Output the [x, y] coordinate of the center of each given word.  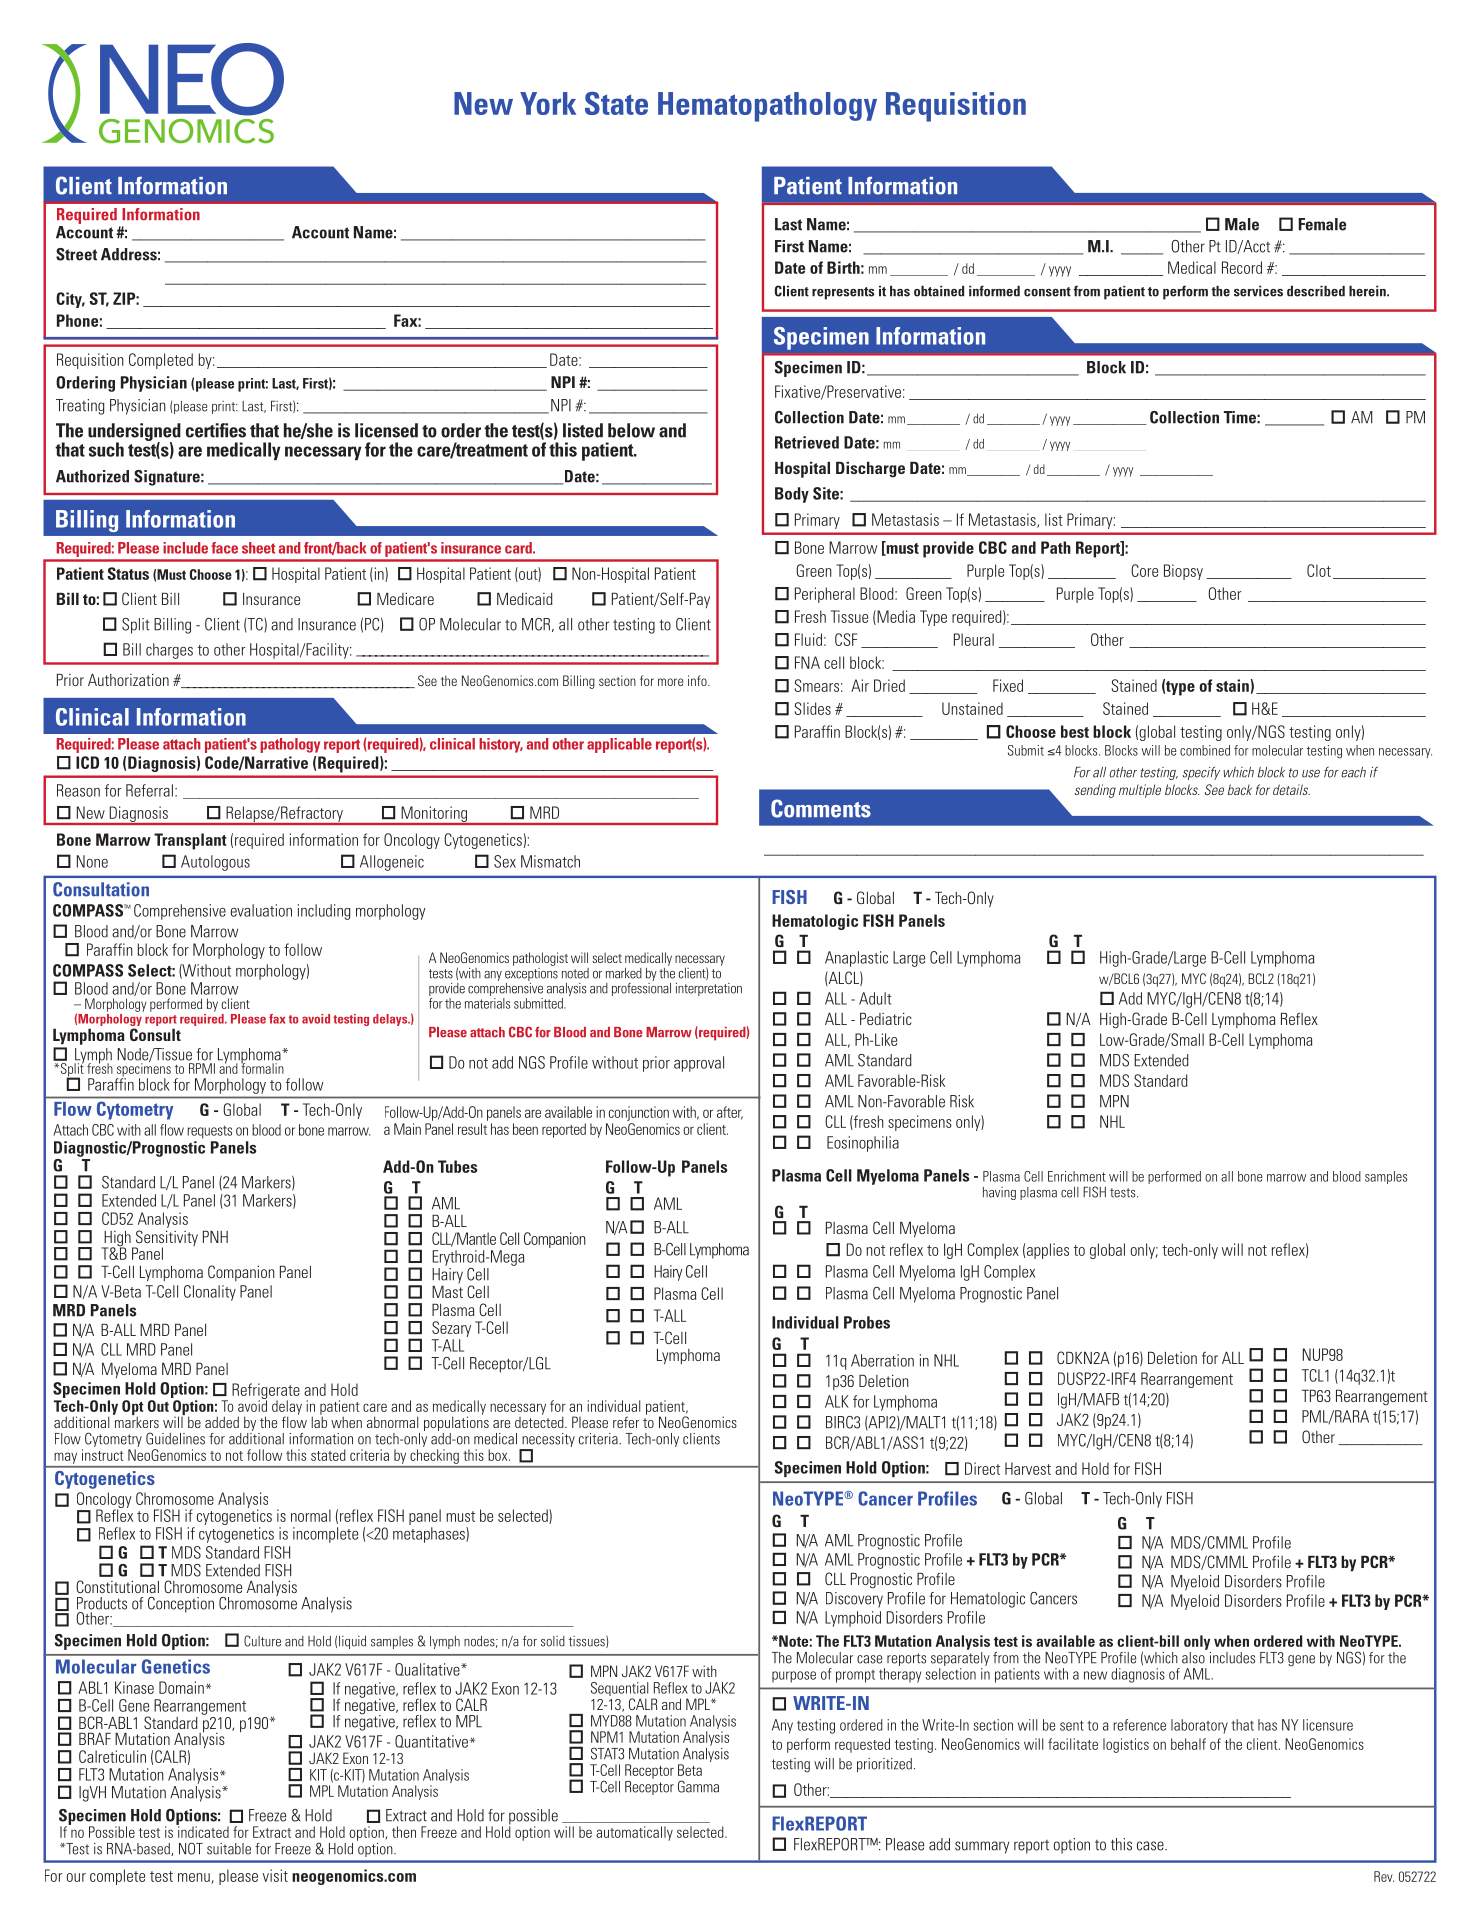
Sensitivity [165, 1239]
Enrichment [1077, 1176]
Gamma [698, 1786]
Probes [867, 1322]
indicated [202, 1831]
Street [76, 254]
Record [1242, 267]
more [671, 682]
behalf [1188, 1744]
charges [169, 651]
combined [1205, 750]
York [548, 103]
